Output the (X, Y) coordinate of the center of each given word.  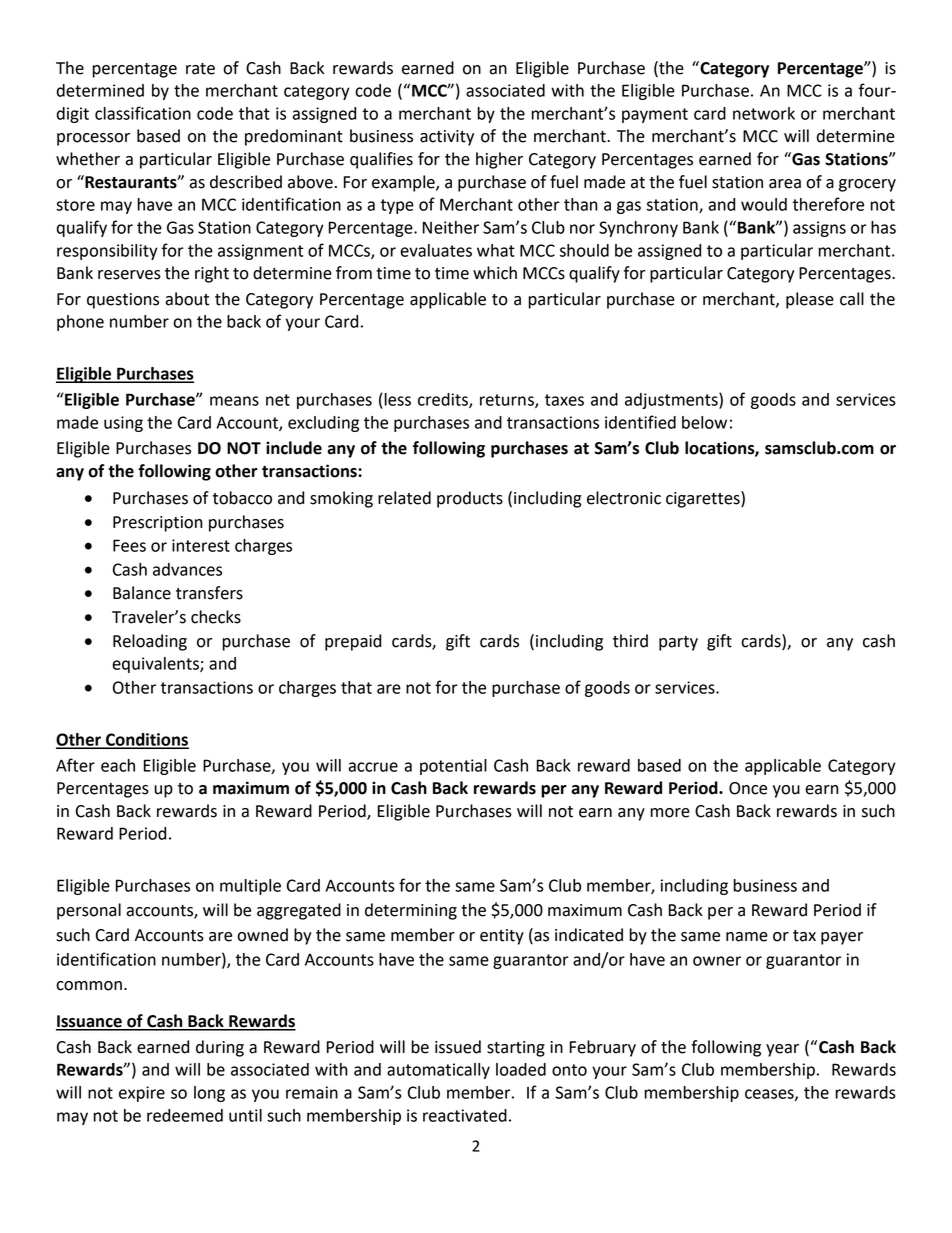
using (123, 424)
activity (447, 138)
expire (142, 1094)
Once (748, 788)
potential (453, 767)
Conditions (146, 740)
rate (200, 69)
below (704, 422)
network (764, 113)
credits (444, 400)
